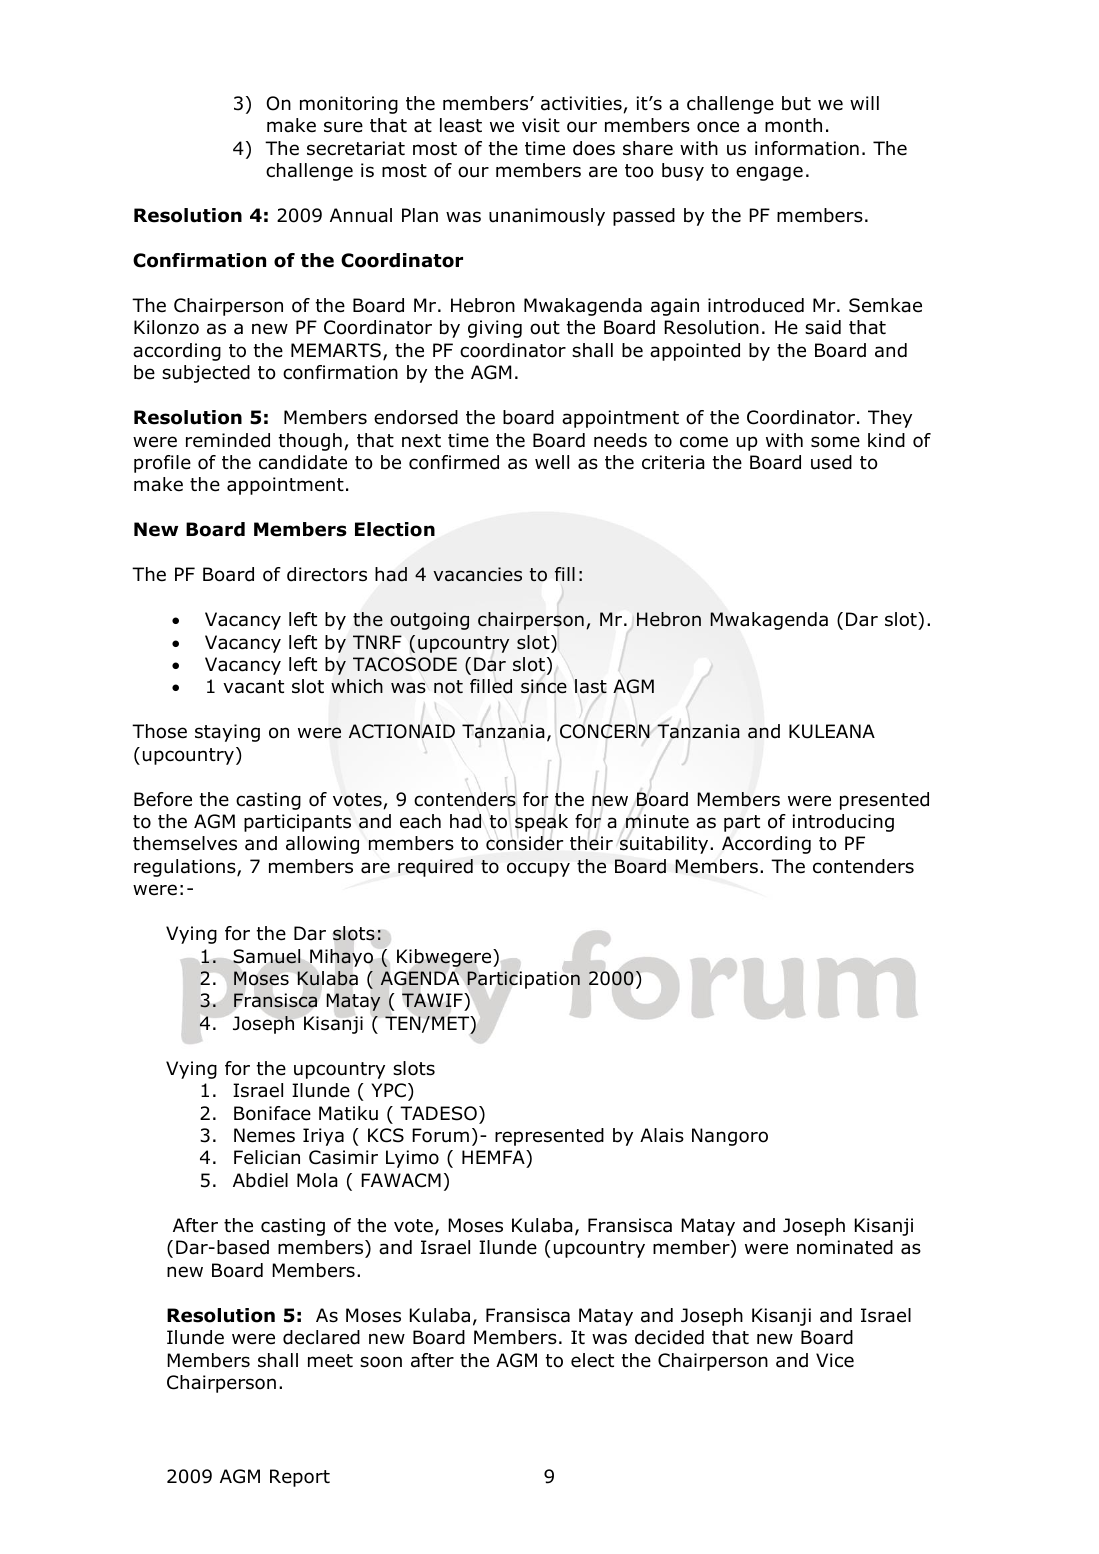 This image has height=1554, width=1099. What do you see at coordinates (300, 1478) in the image?
I see `Report` at bounding box center [300, 1478].
